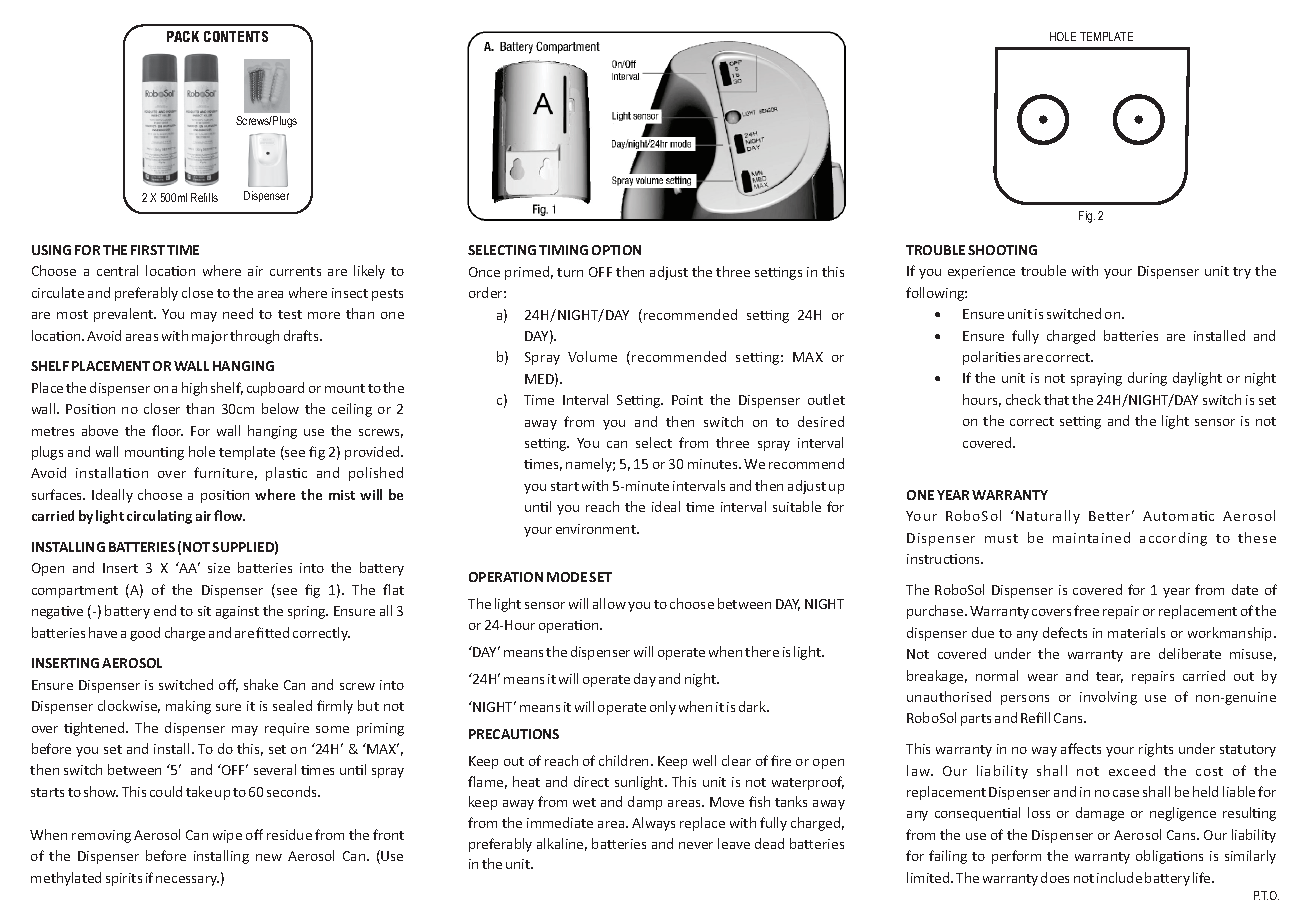 Image resolution: width=1308 pixels, height=924 pixels. What do you see at coordinates (1109, 677) in the image?
I see `tear` at bounding box center [1109, 677].
